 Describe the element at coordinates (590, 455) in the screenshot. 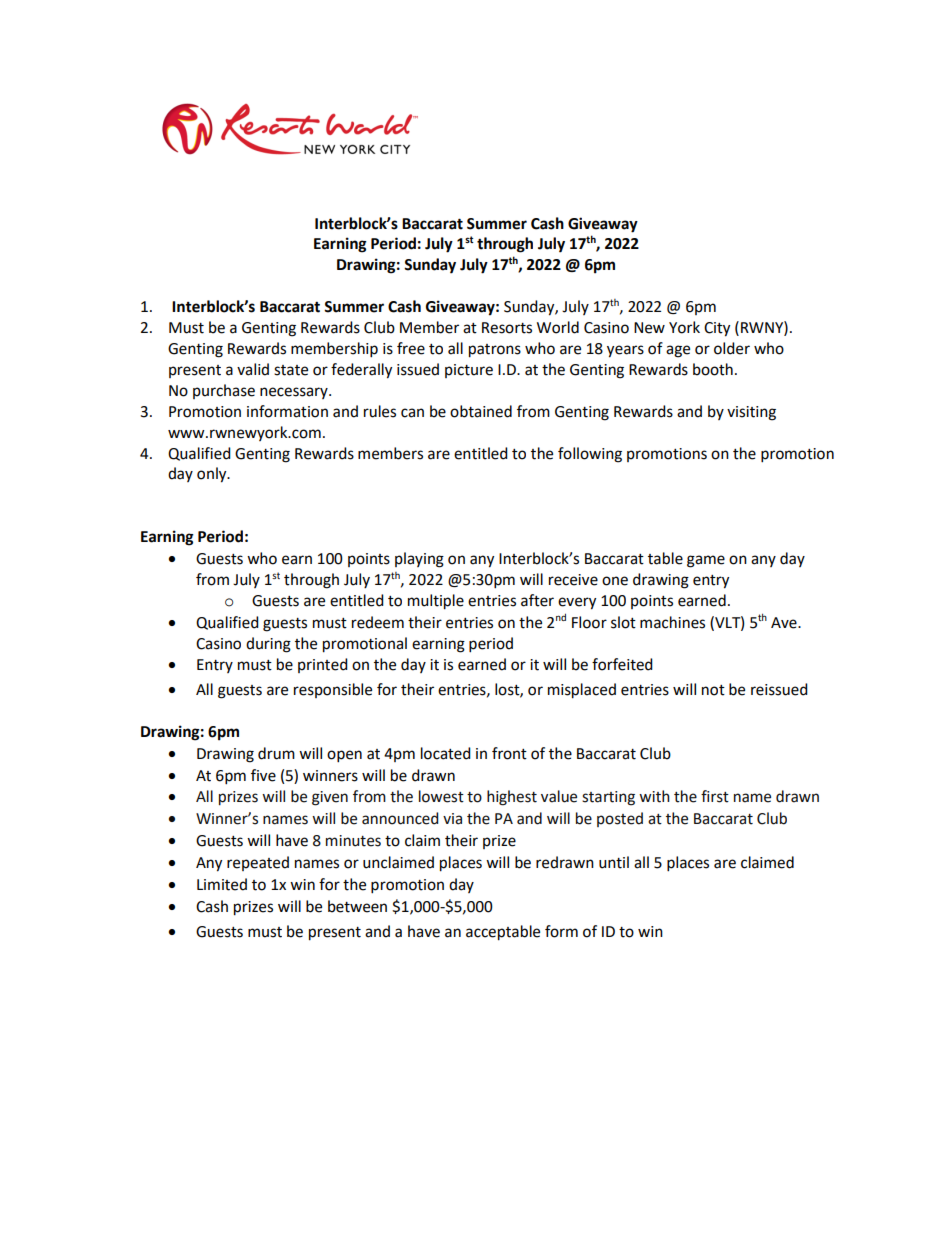

I see `following` at that location.
